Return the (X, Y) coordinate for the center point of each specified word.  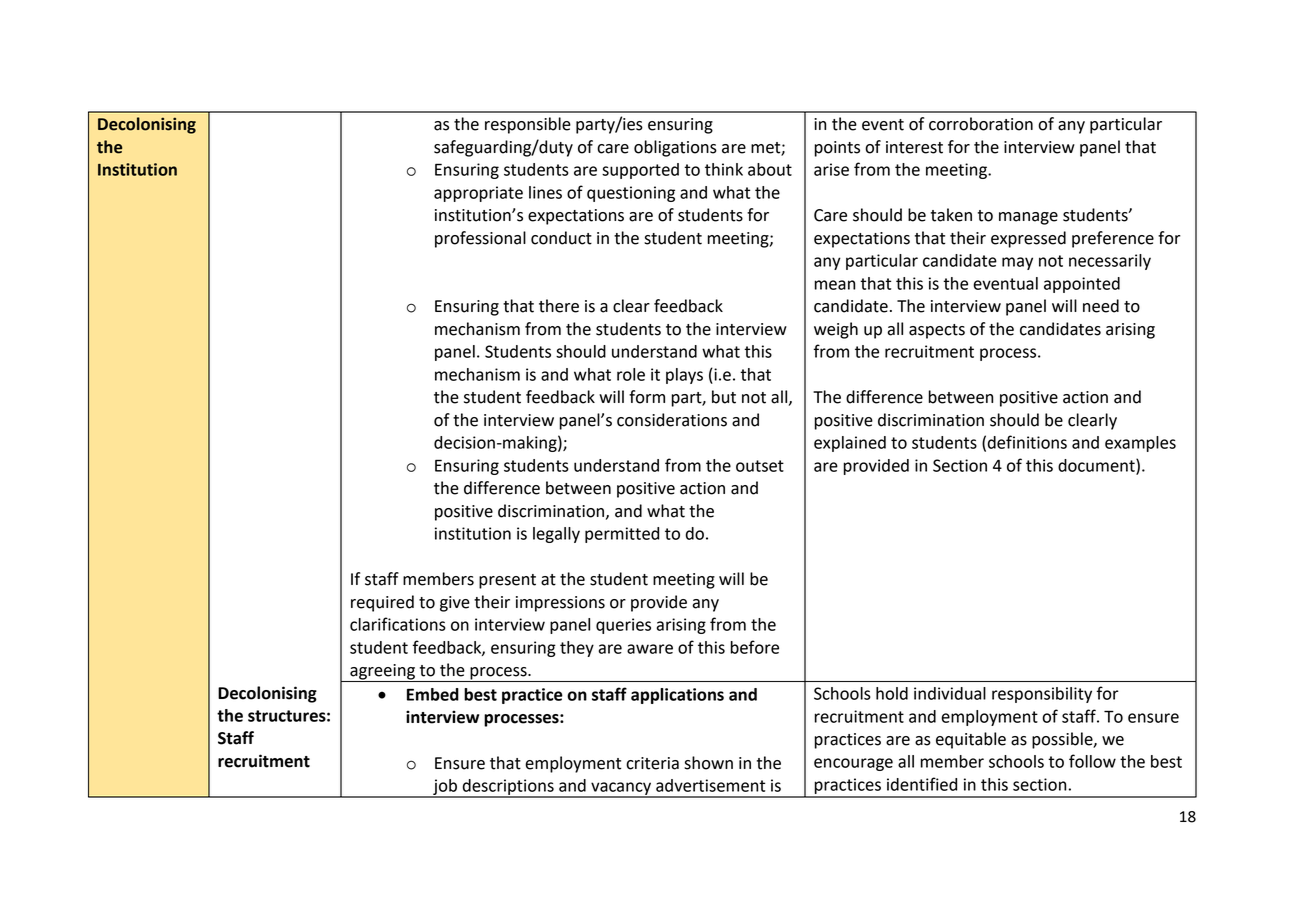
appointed (1082, 285)
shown (708, 763)
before (754, 647)
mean (835, 285)
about (770, 169)
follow (1092, 761)
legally (556, 535)
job (445, 788)
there (559, 306)
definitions (1027, 442)
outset (760, 466)
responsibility (1042, 695)
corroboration (981, 124)
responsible (528, 125)
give (455, 604)
